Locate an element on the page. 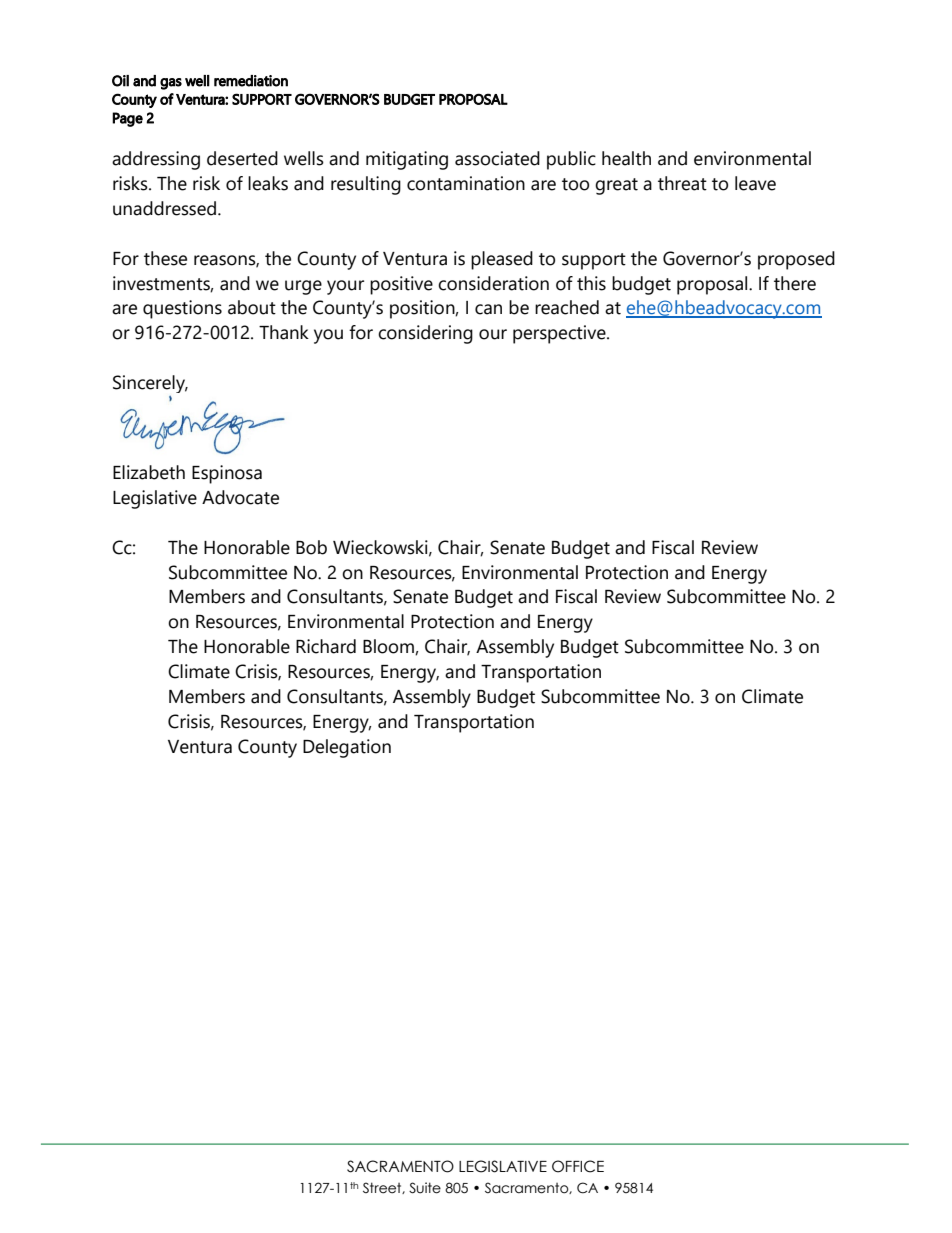  Richard is located at coordinates (326, 646).
